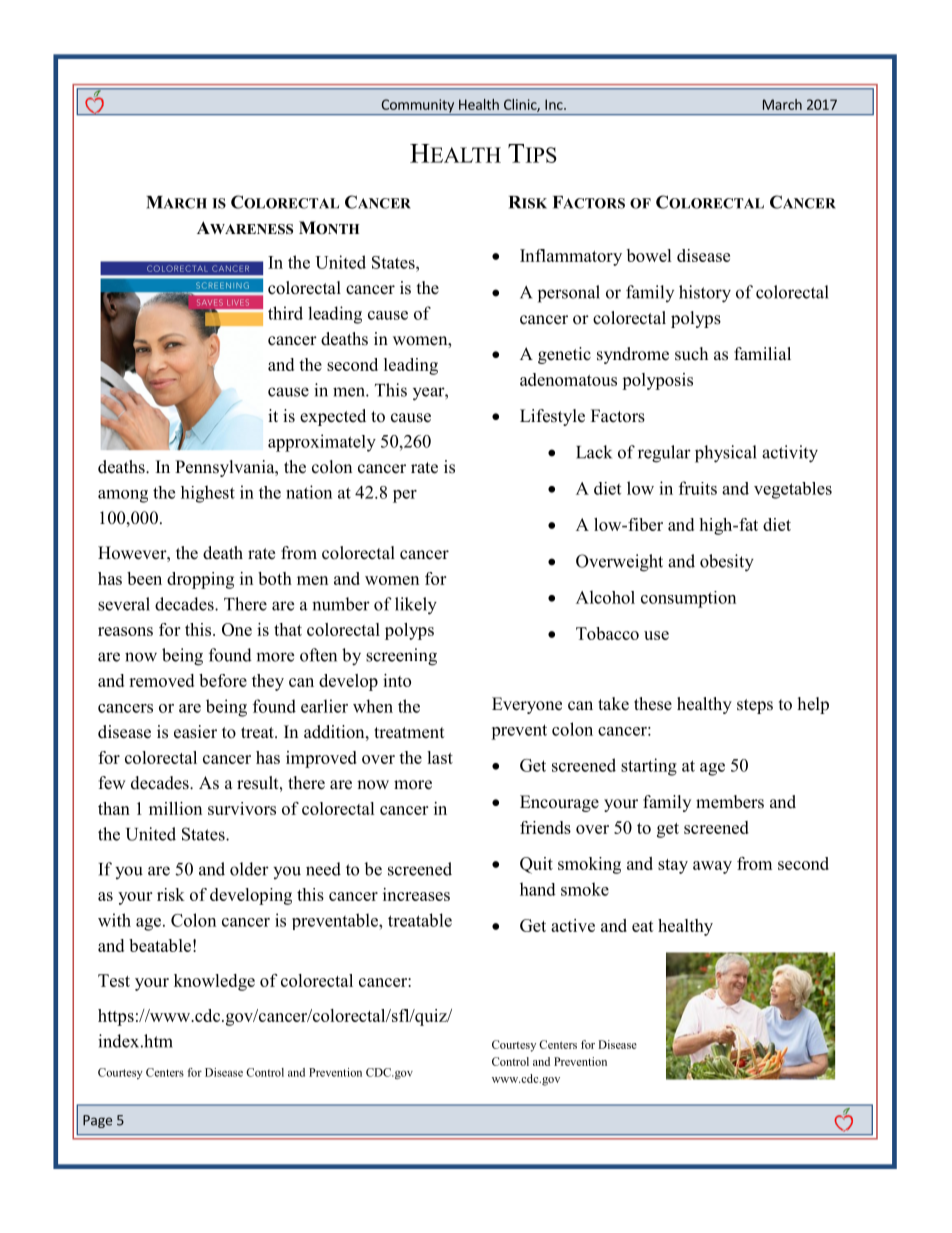  What do you see at coordinates (416, 894) in the screenshot?
I see `increases` at bounding box center [416, 894].
